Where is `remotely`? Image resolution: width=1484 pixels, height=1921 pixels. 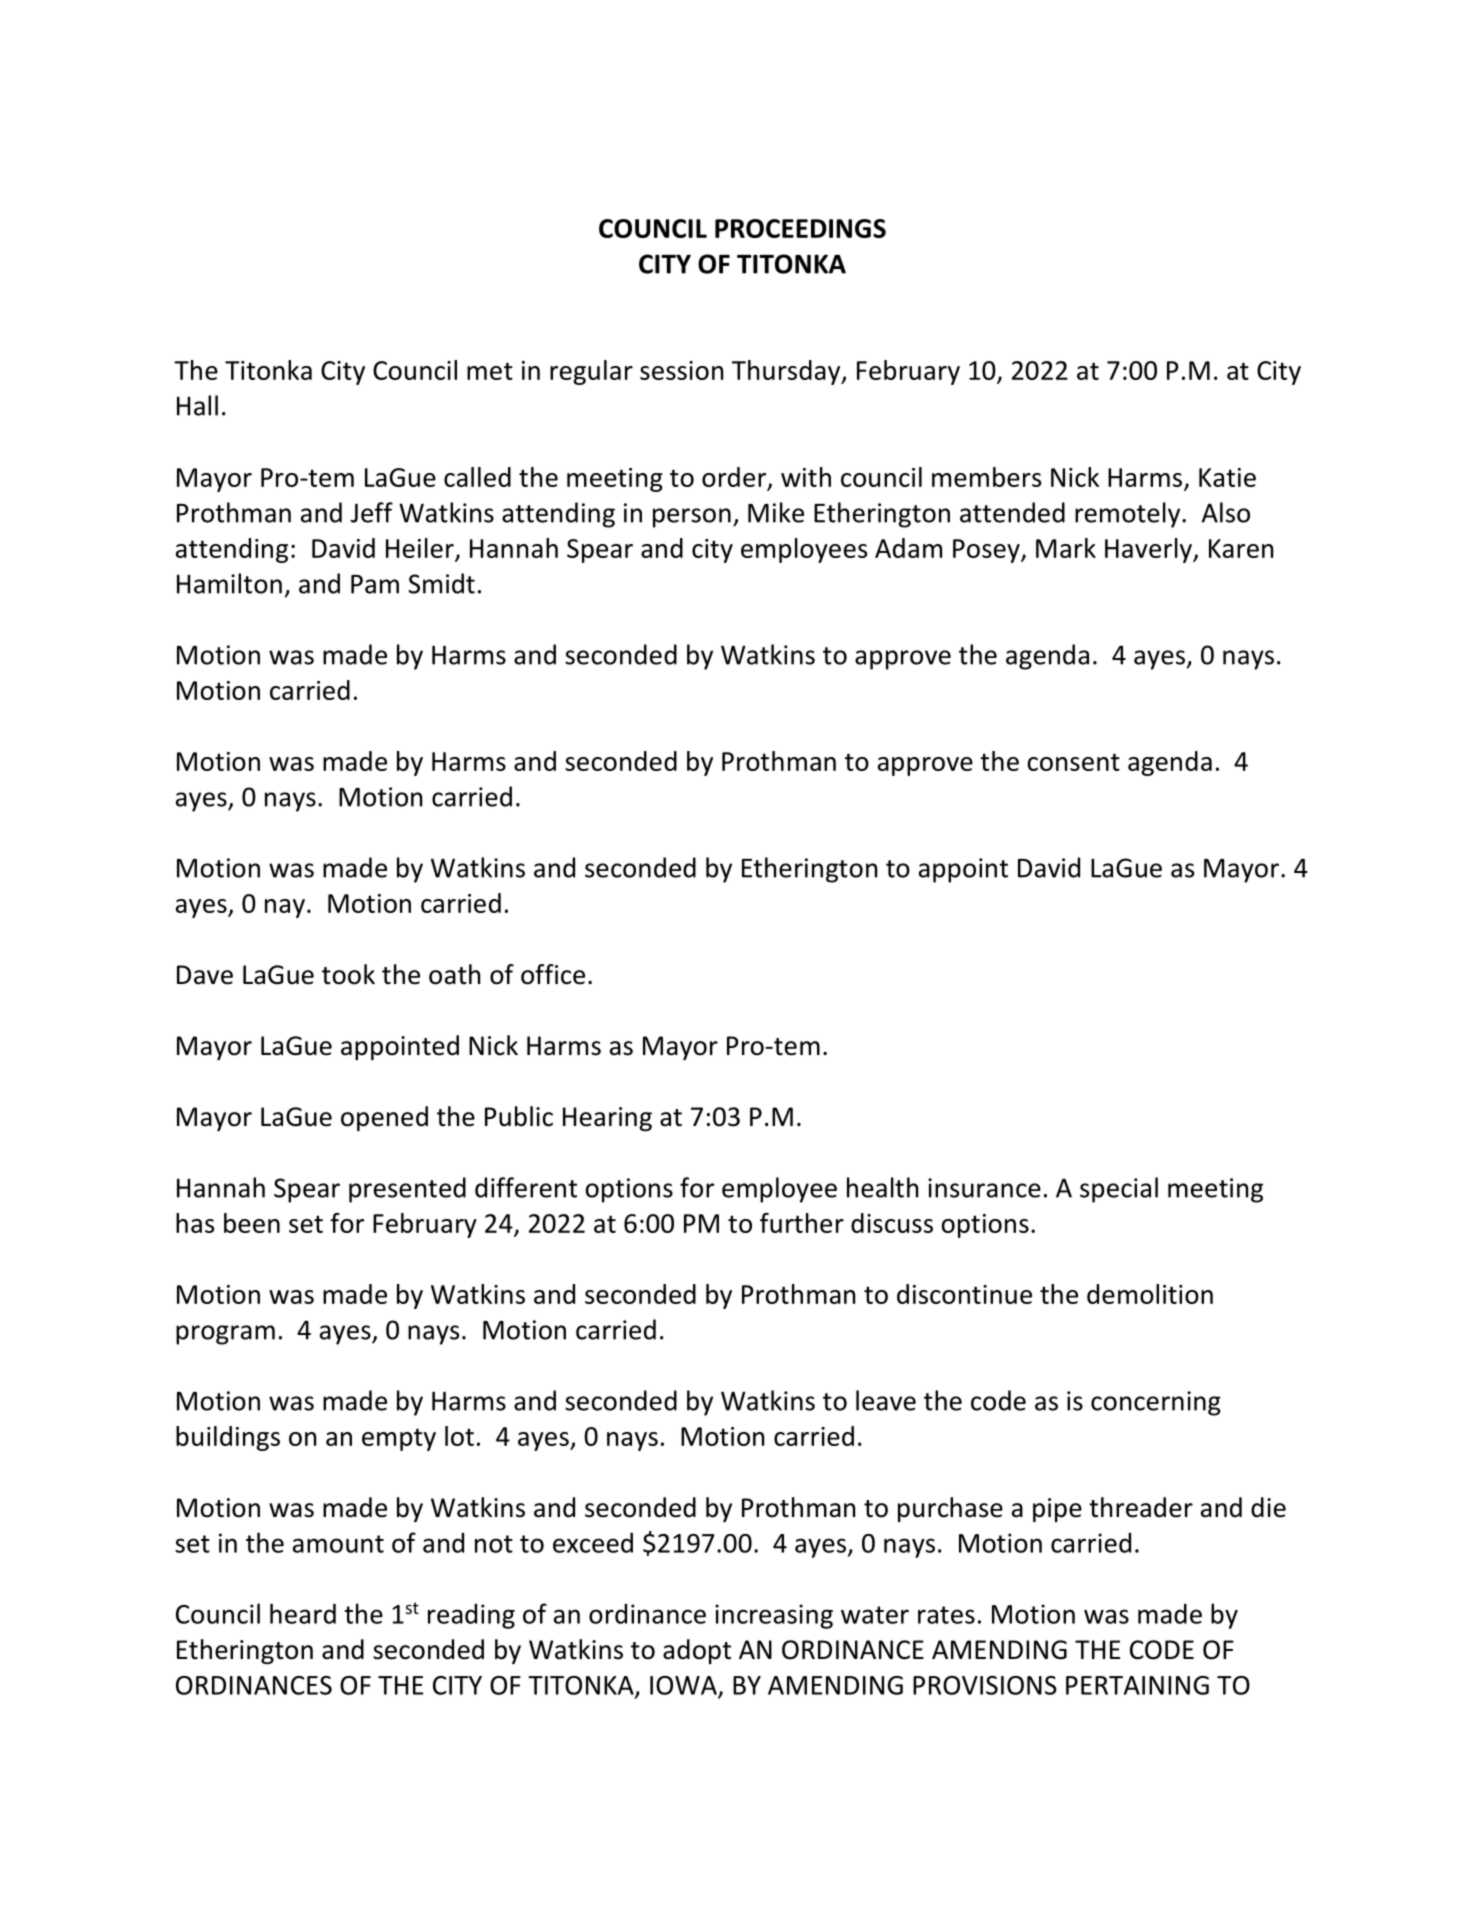 remotely is located at coordinates (1129, 515).
